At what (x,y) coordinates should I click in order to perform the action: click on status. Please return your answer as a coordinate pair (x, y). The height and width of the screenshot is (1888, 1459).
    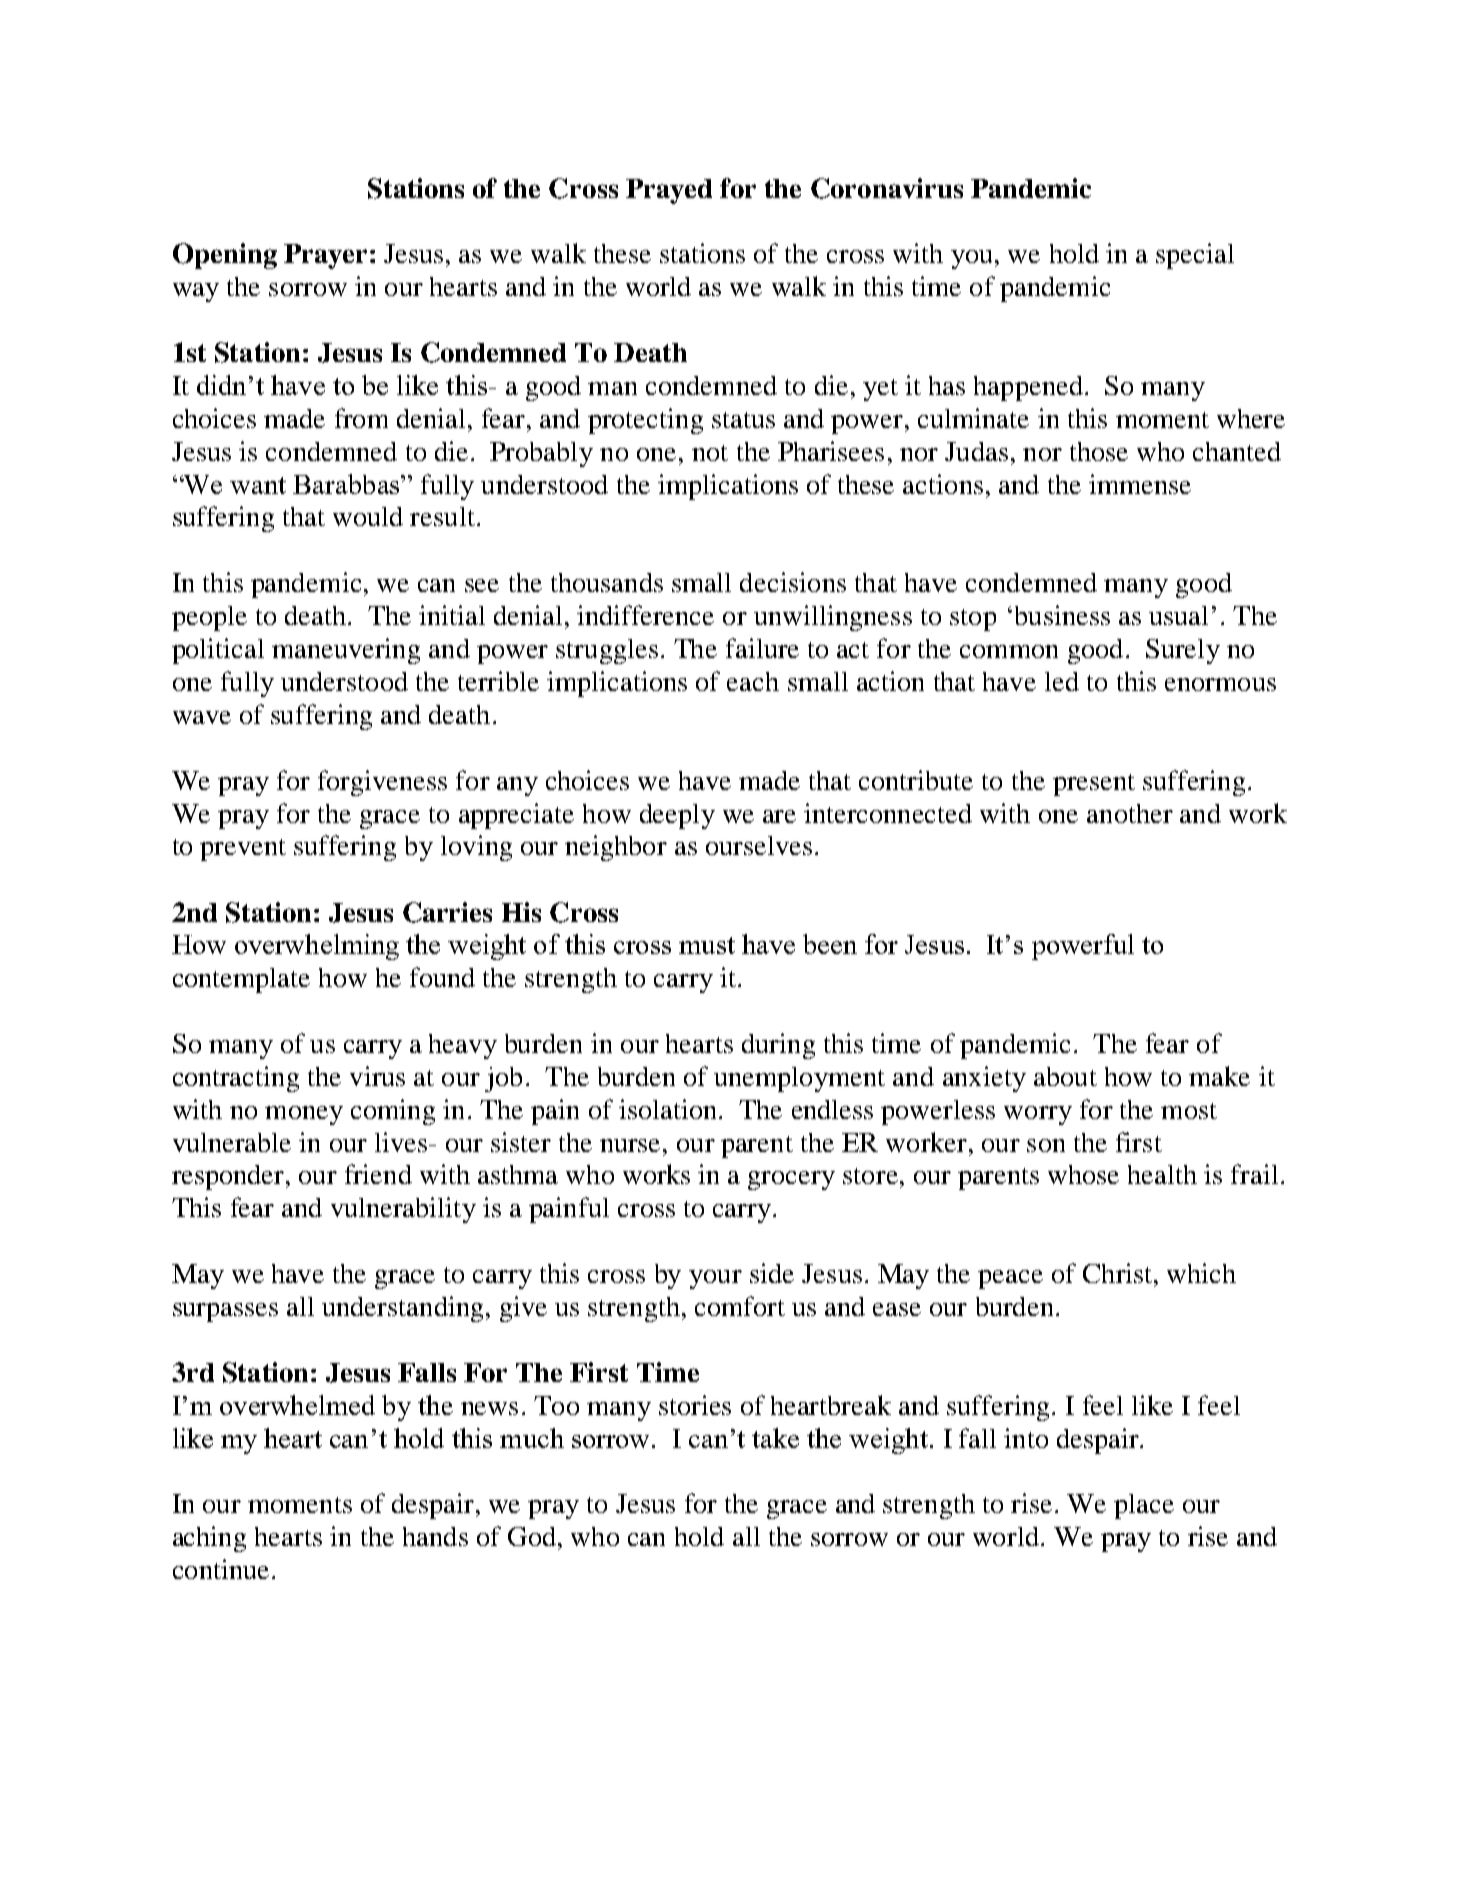
    Looking at the image, I should click on (743, 420).
